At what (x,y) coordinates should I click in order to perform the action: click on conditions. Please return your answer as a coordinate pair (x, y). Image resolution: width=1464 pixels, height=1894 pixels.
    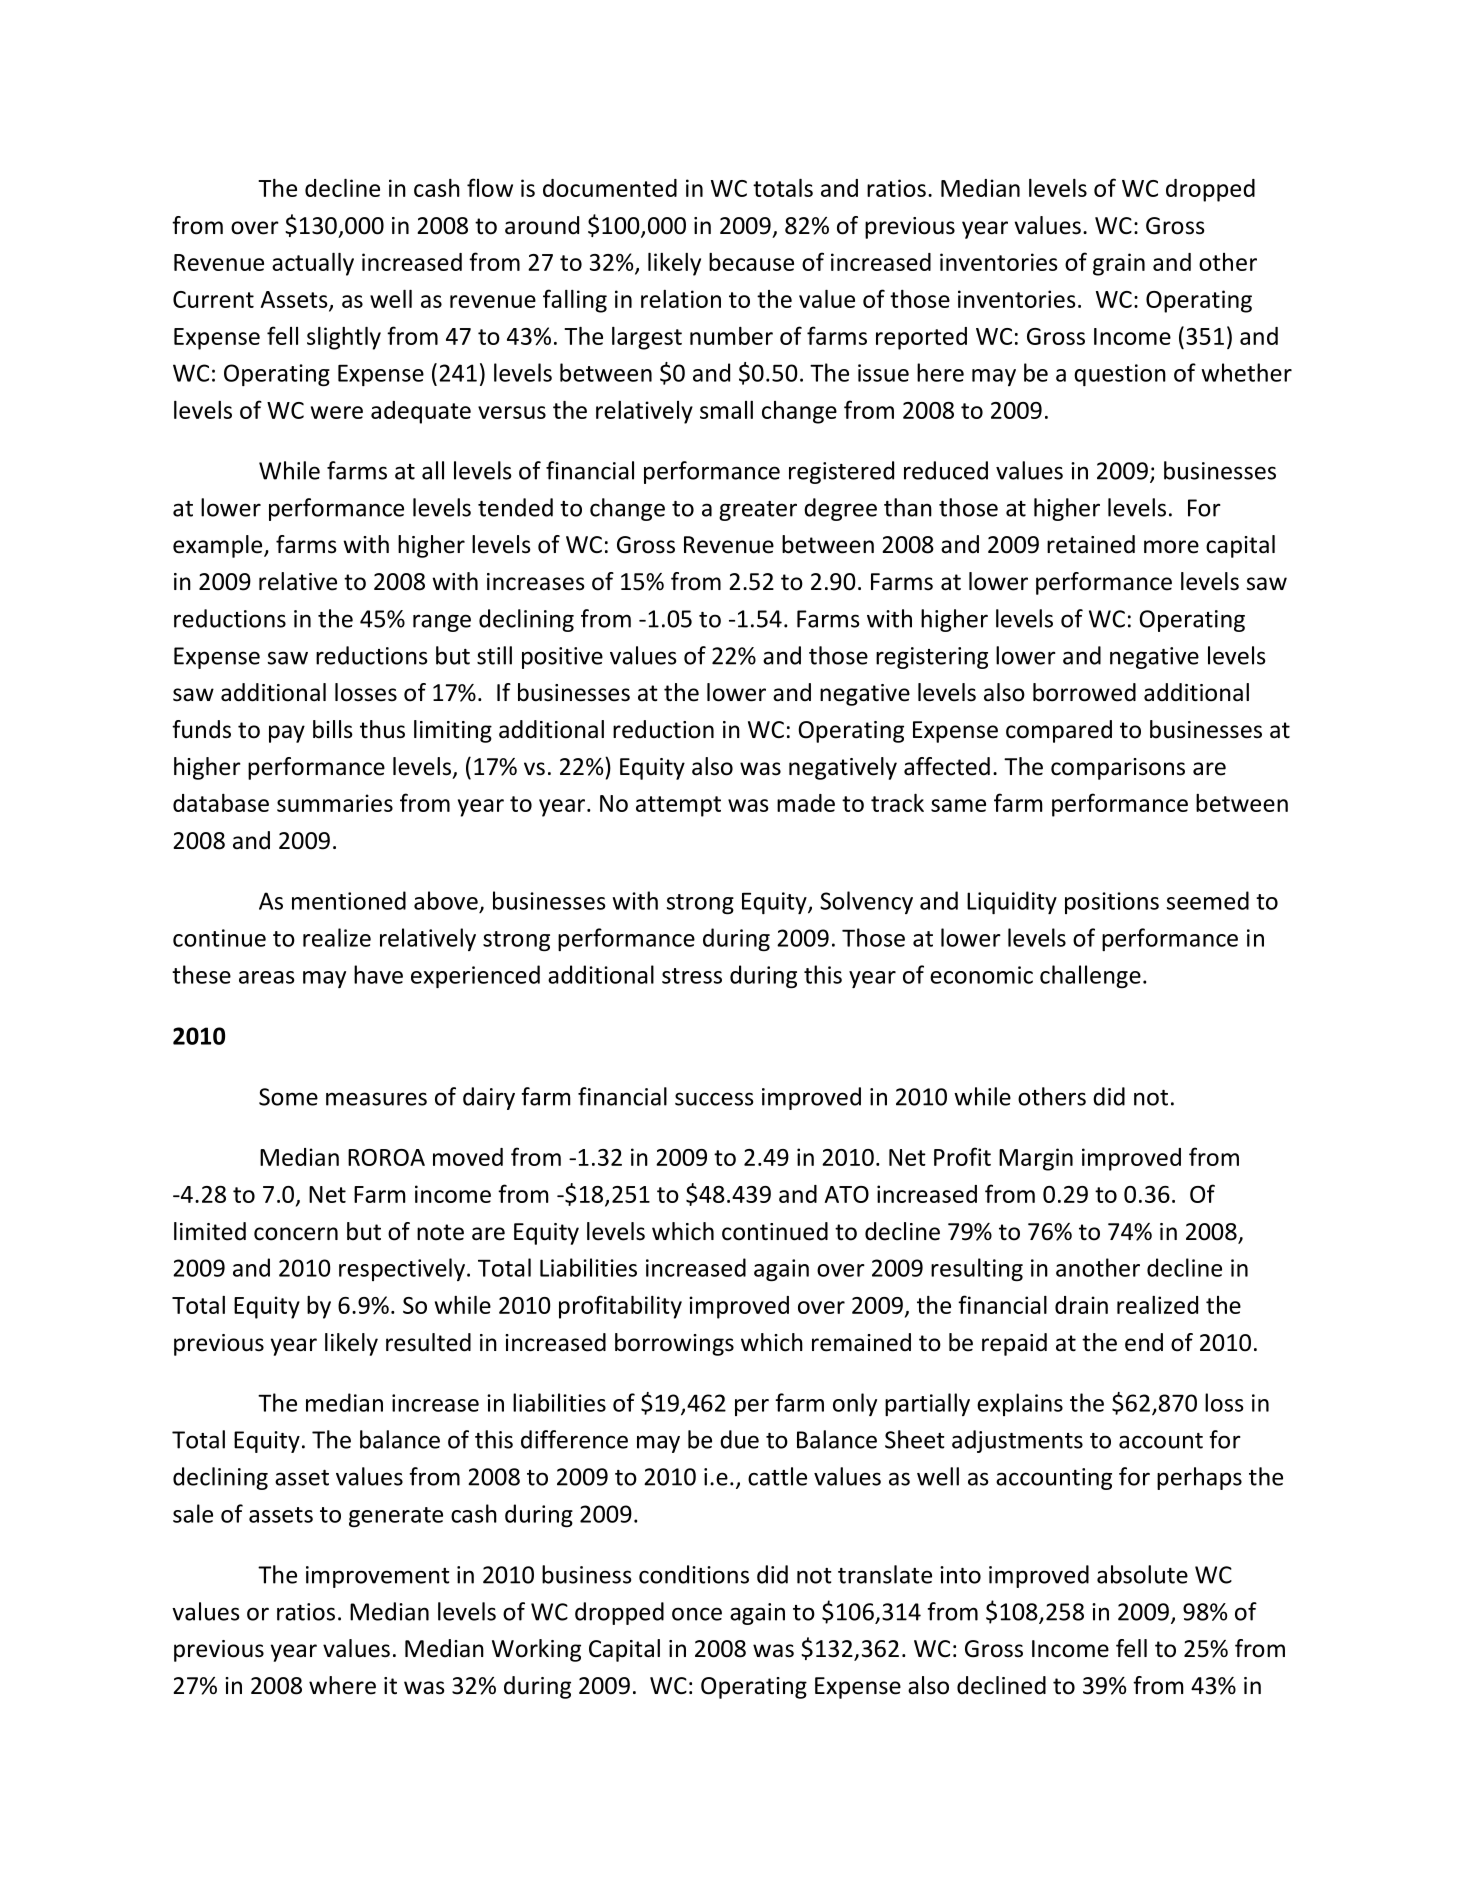
    Looking at the image, I should click on (694, 1574).
